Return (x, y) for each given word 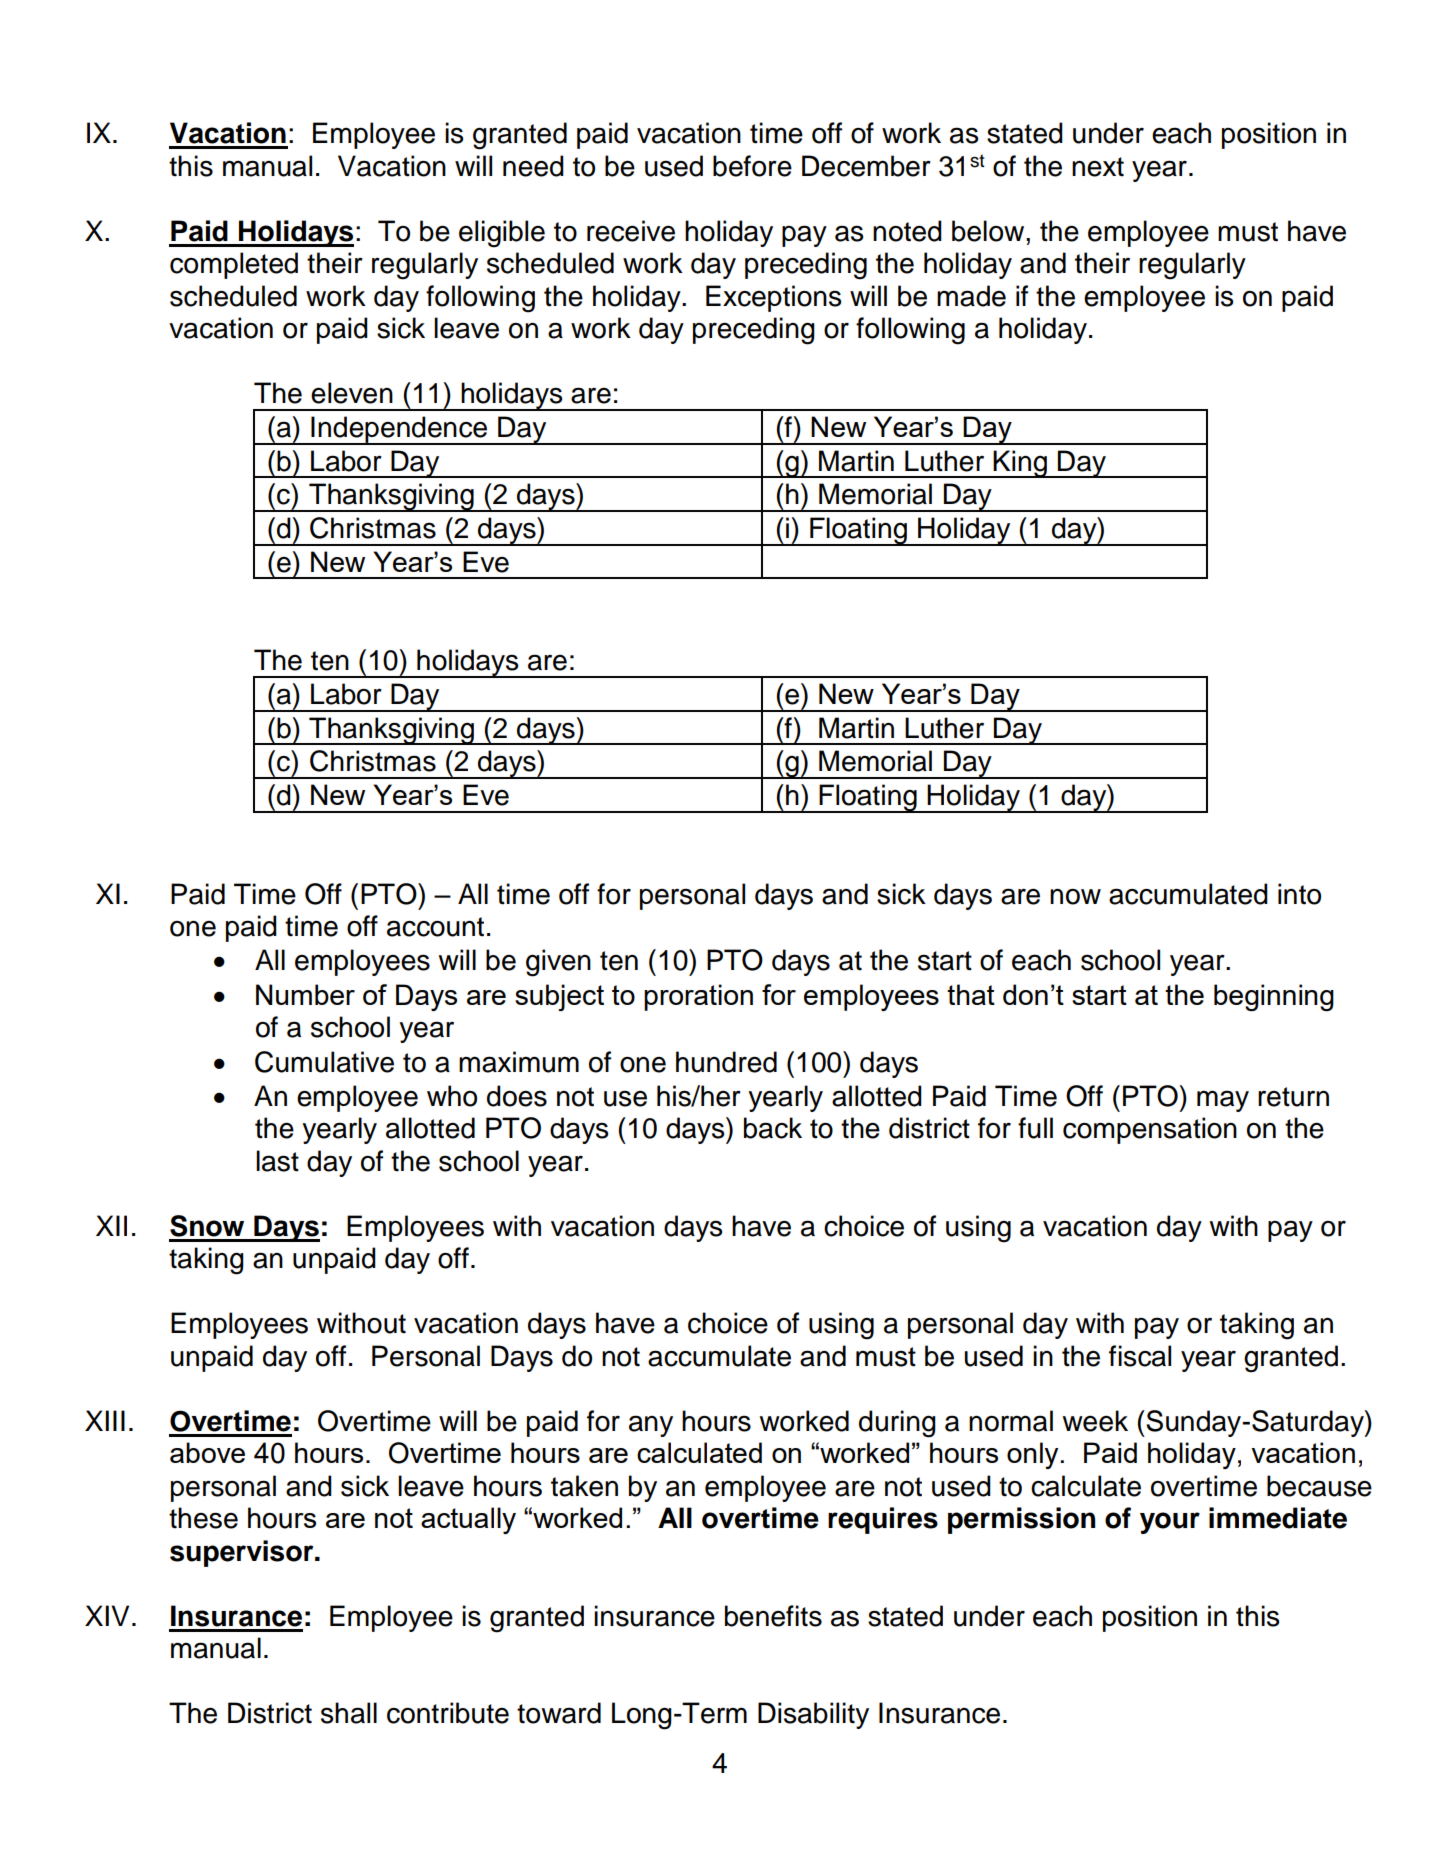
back (773, 1128)
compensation (1150, 1130)
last (277, 1161)
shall (349, 1713)
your (1170, 1523)
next (1098, 167)
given (558, 963)
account (435, 927)
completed (234, 265)
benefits (773, 1616)
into (1299, 894)
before (752, 166)
